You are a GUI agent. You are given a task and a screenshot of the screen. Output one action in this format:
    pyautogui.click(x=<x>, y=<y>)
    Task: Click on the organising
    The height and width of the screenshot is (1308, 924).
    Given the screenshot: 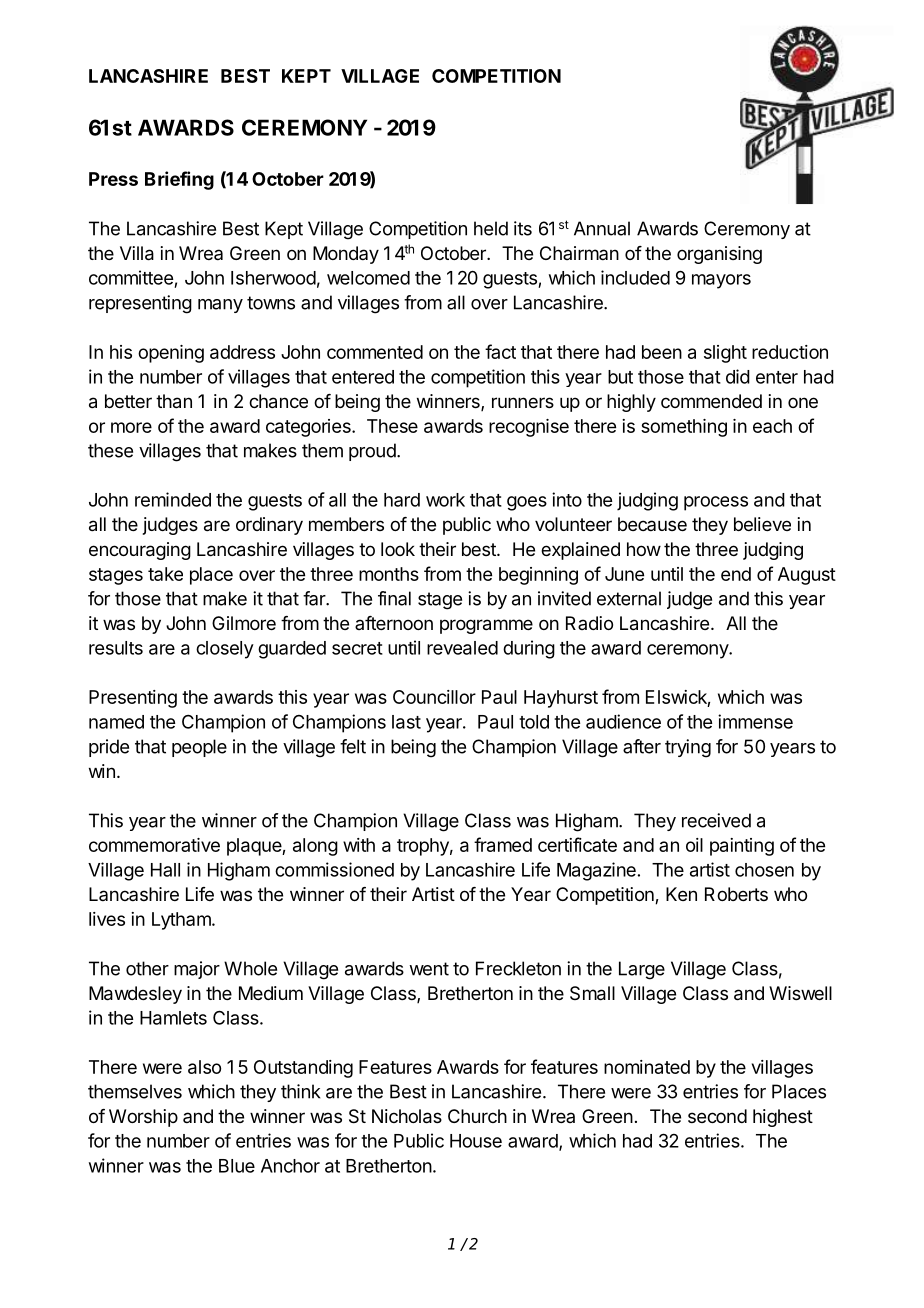 What is the action you would take?
    pyautogui.click(x=719, y=255)
